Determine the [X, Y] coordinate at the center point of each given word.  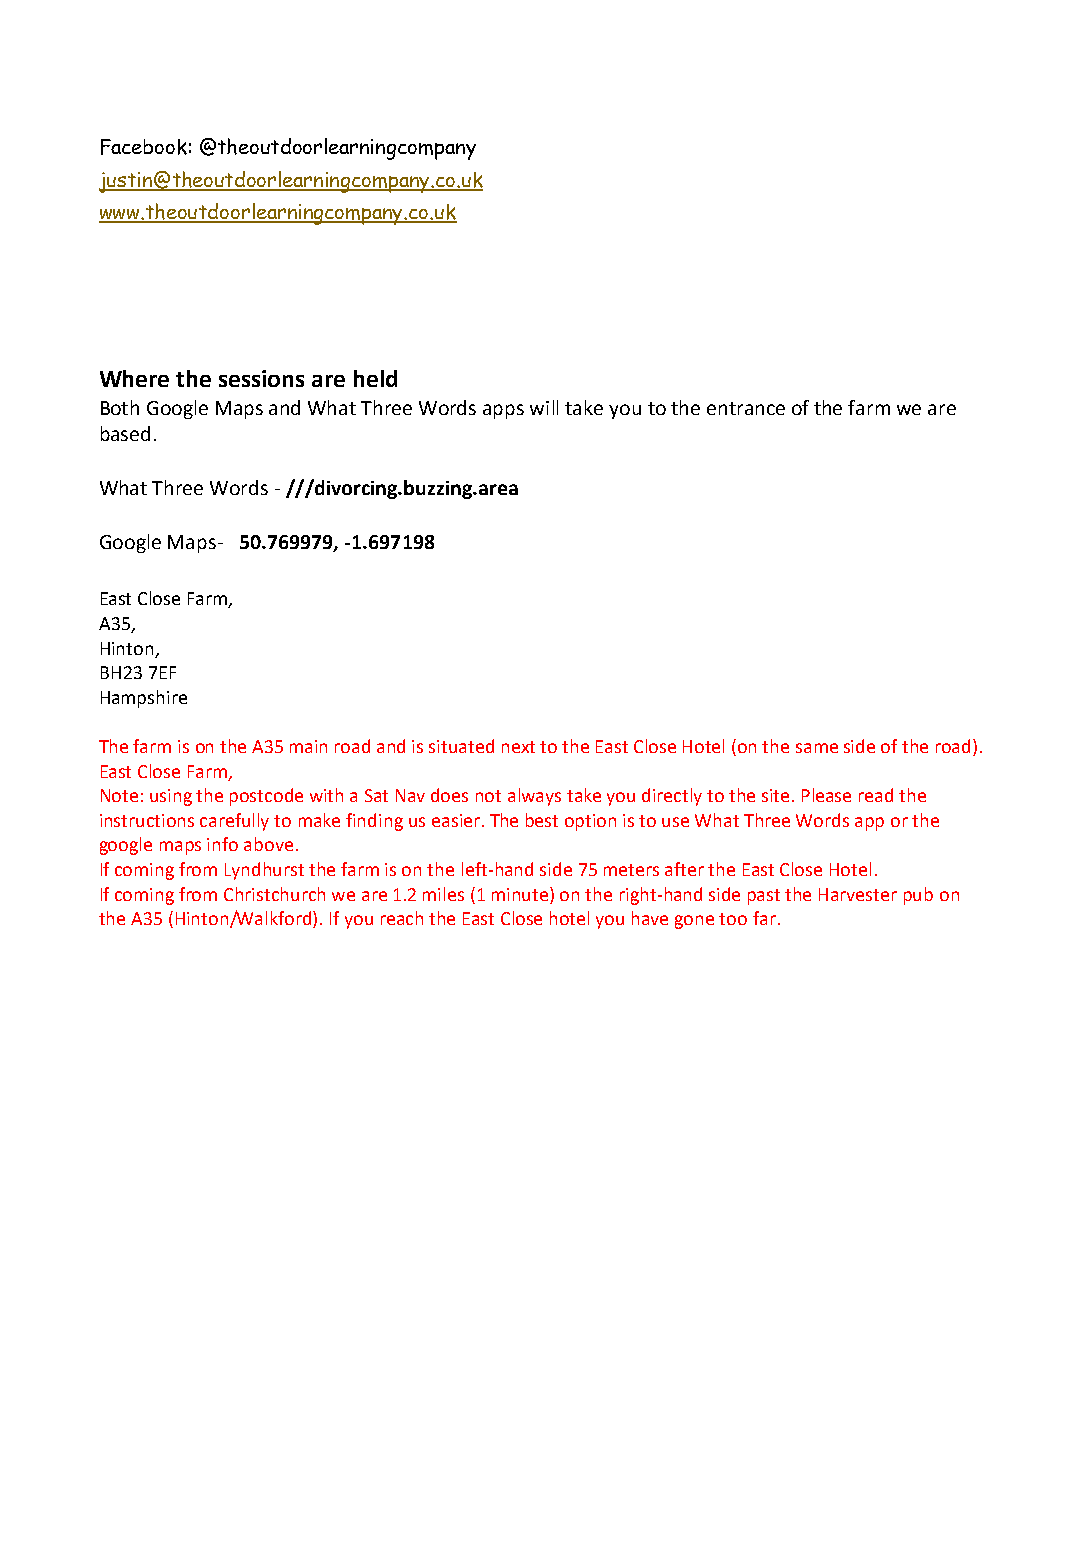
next [518, 747]
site [777, 795]
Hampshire [144, 699]
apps [503, 411]
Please [826, 795]
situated [461, 746]
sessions [261, 378]
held [375, 378]
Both [120, 407]
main [308, 746]
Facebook [144, 147]
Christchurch [274, 894]
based [125, 433]
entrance [746, 408]
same [817, 748]
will [544, 407]
